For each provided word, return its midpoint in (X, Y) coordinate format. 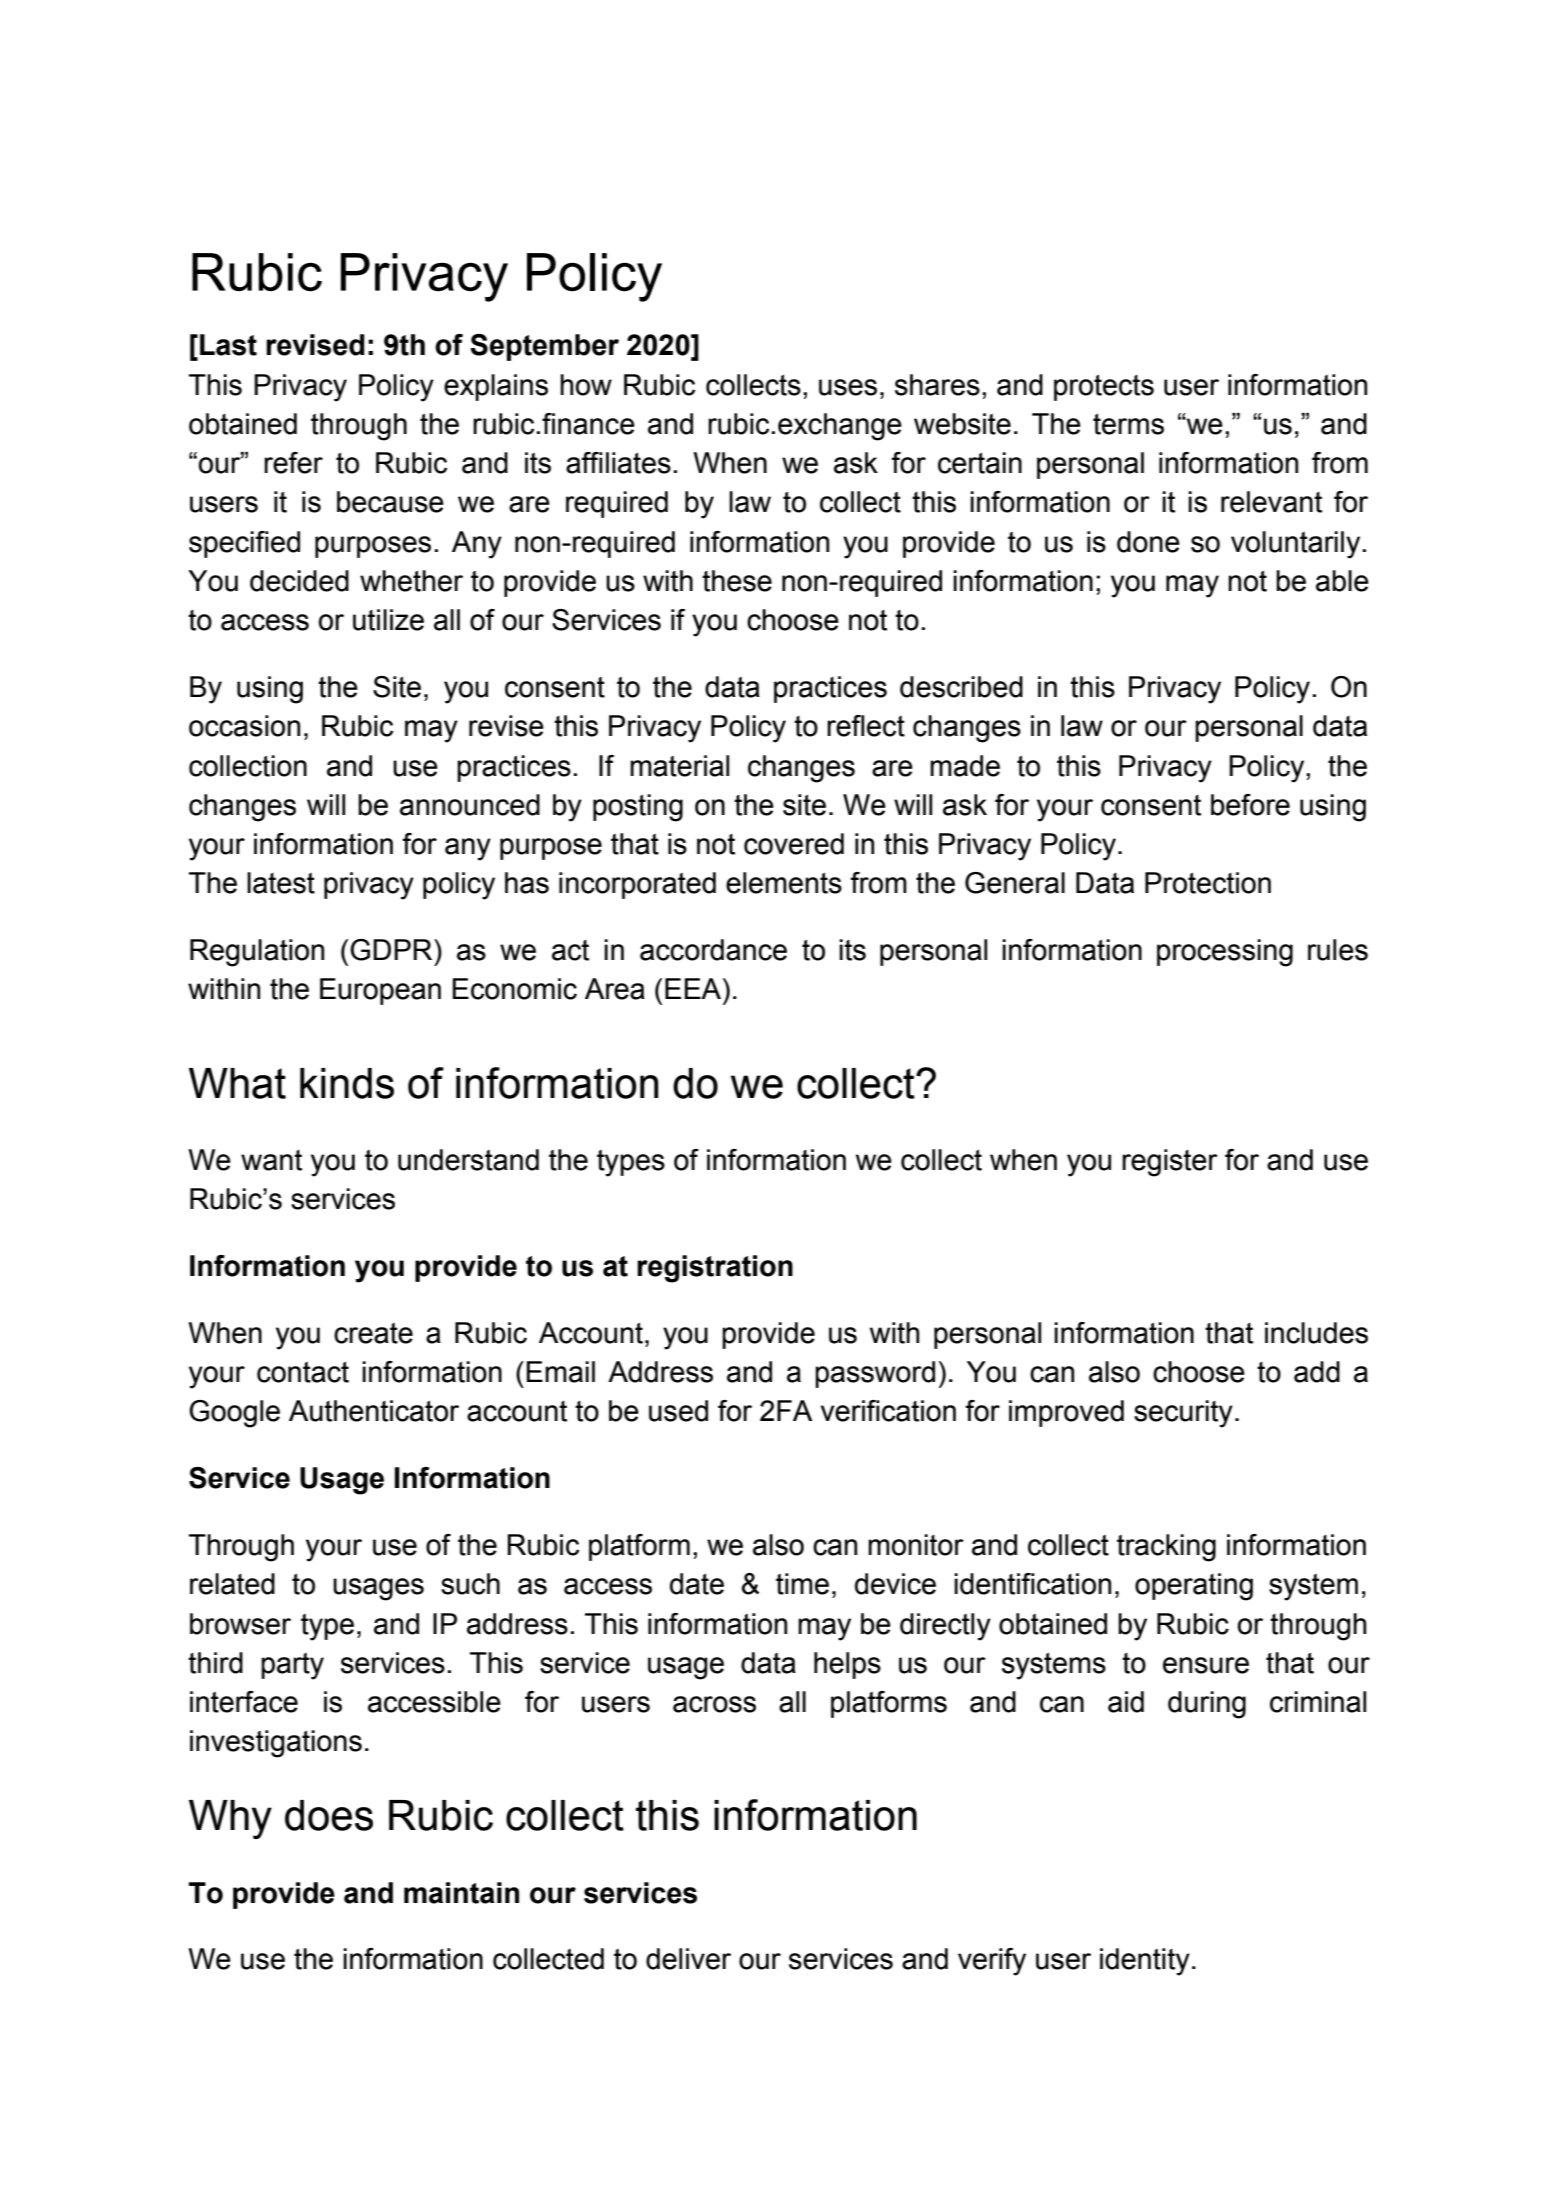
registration (715, 1269)
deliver (688, 1959)
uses (848, 387)
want (271, 1160)
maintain (461, 1893)
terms (1128, 424)
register (1170, 1163)
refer (293, 463)
